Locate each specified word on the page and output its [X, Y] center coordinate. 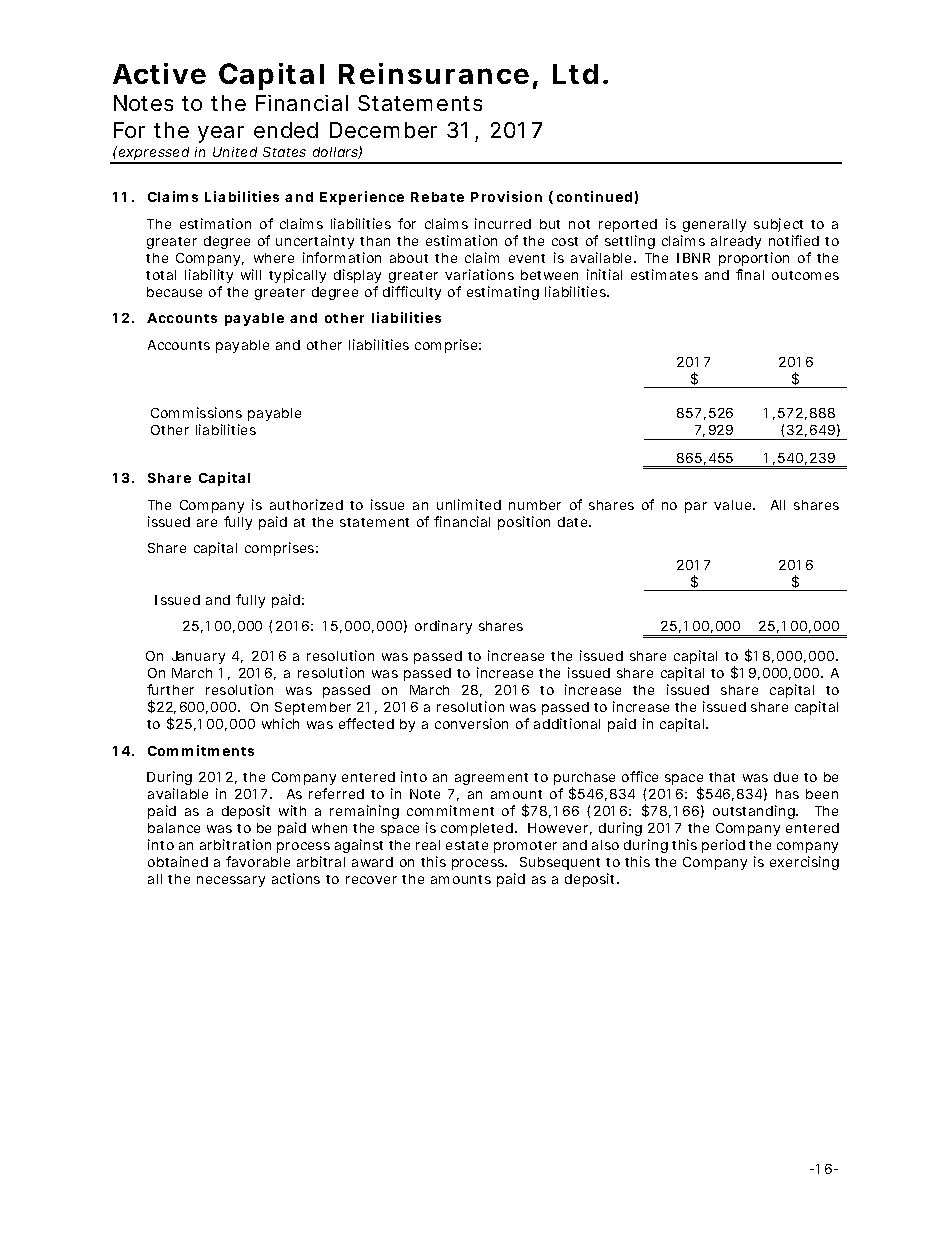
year [221, 134]
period [723, 846]
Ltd [575, 74]
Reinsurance [434, 73]
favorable [258, 861]
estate [467, 845]
